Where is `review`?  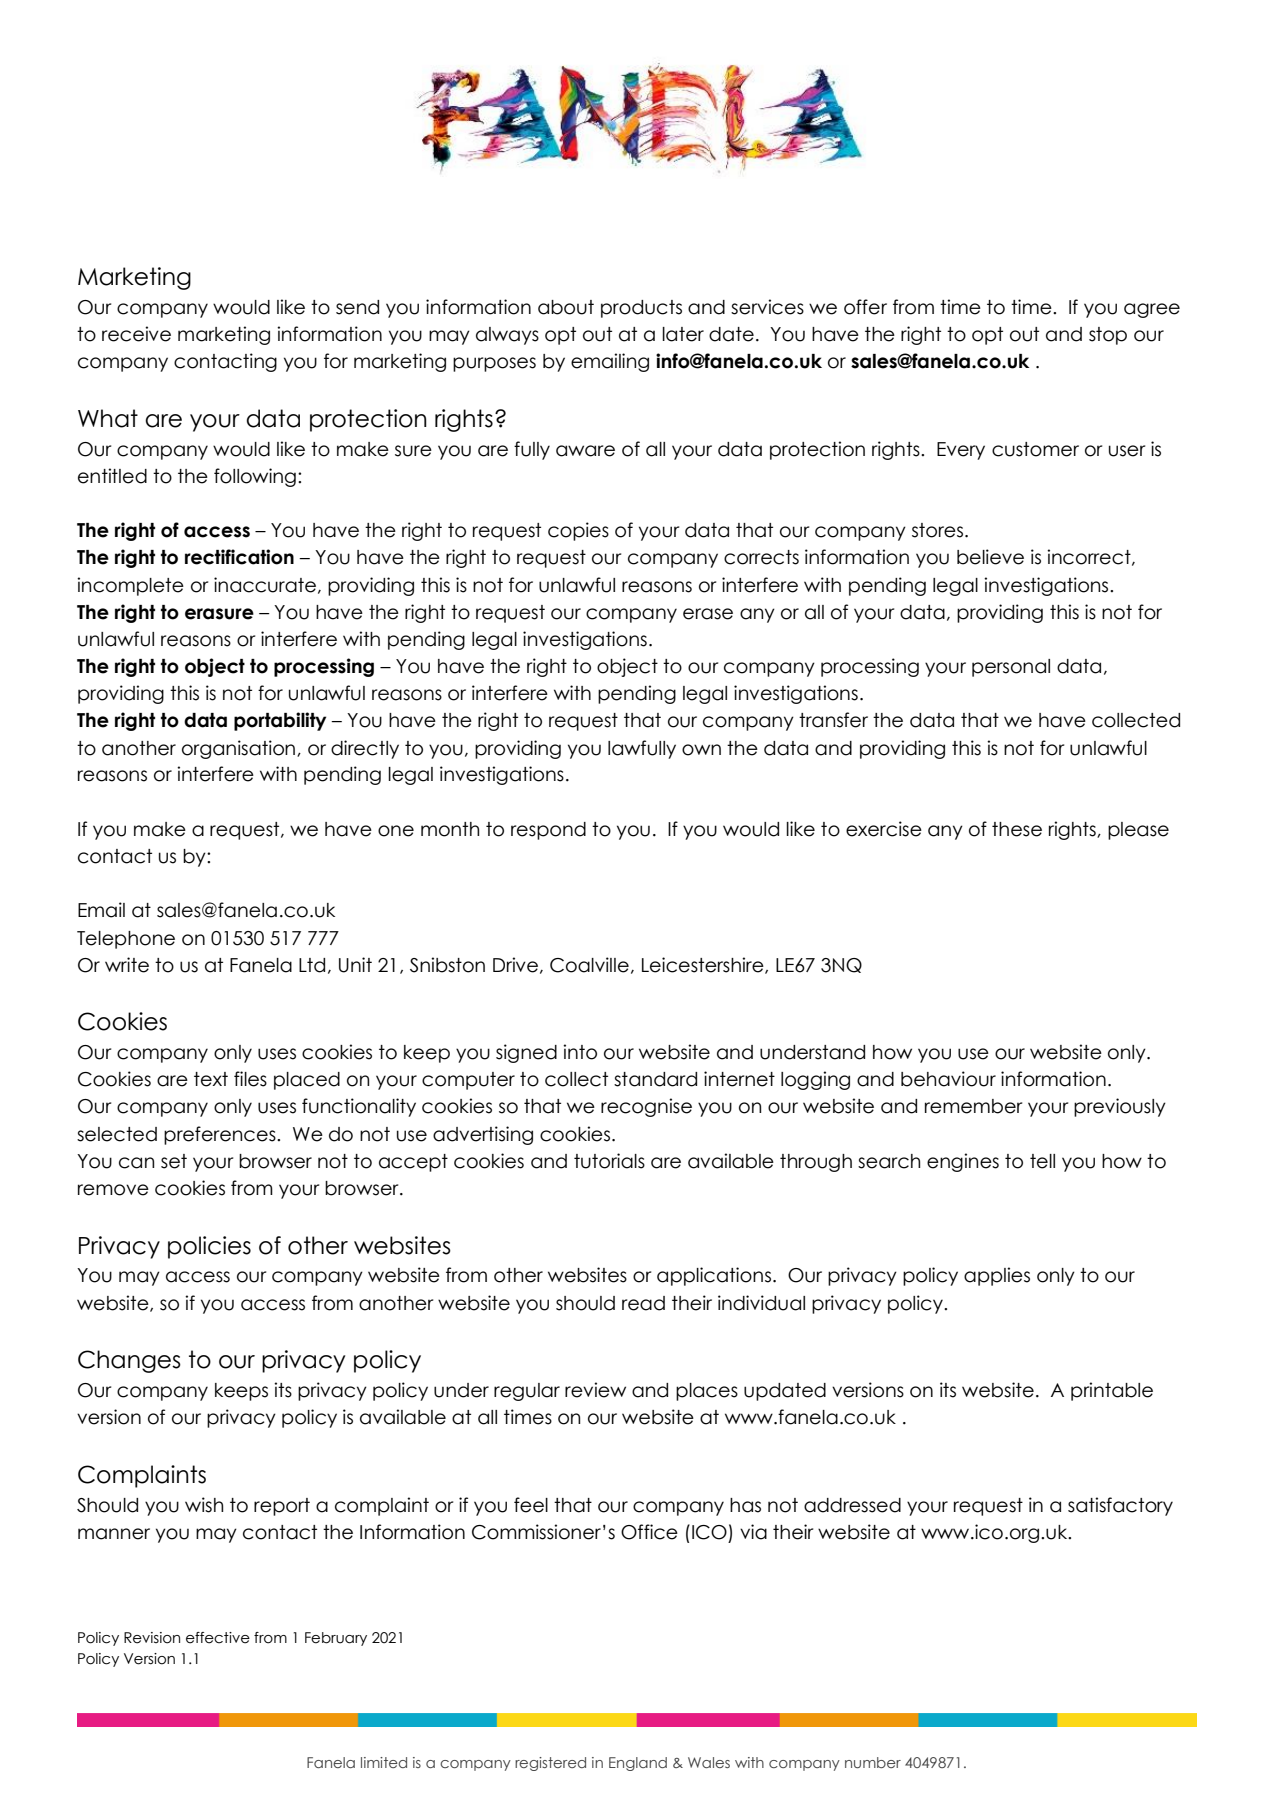
review is located at coordinates (595, 1390).
